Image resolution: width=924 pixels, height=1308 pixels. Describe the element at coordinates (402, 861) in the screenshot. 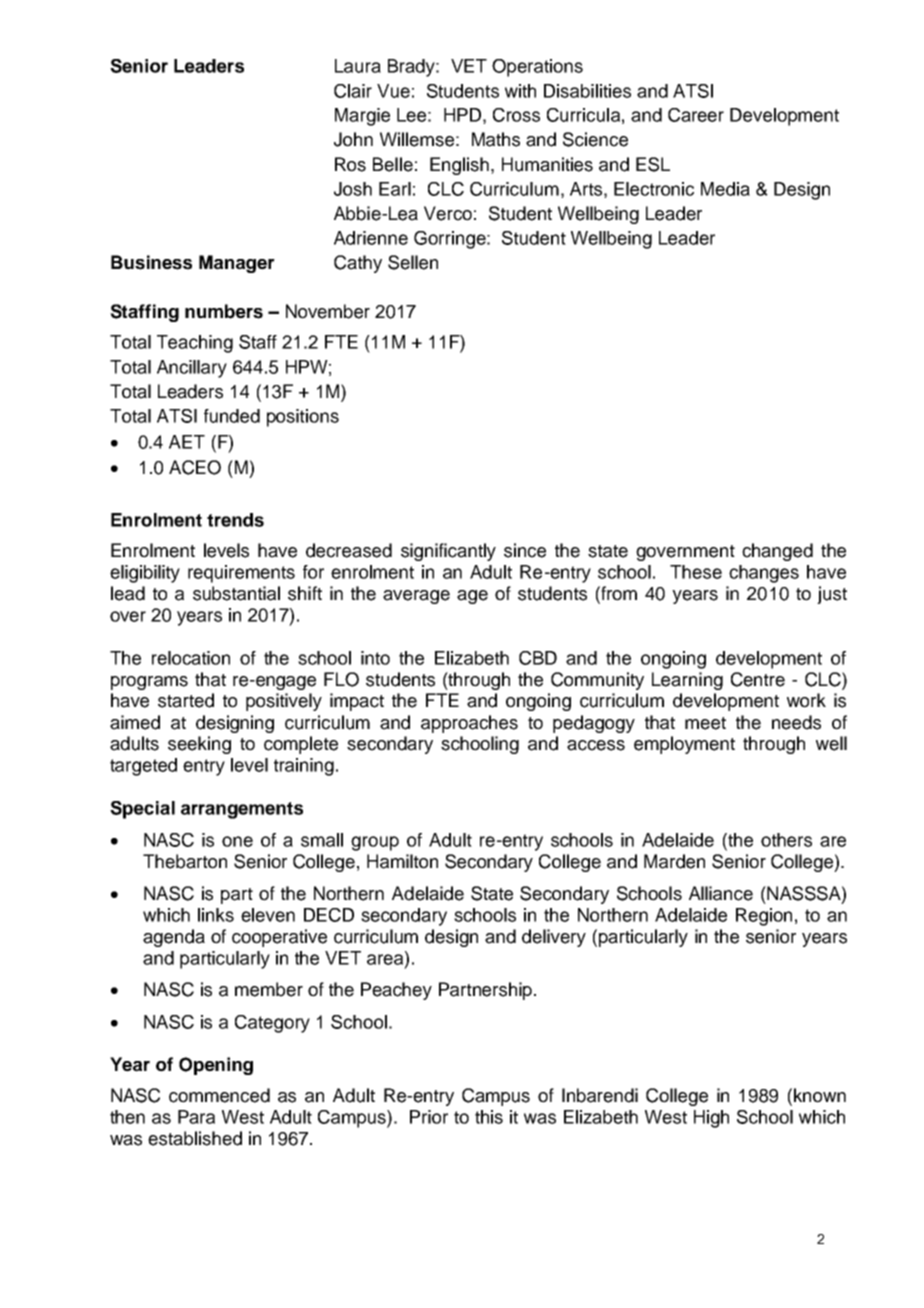

I see `Hamilton` at that location.
